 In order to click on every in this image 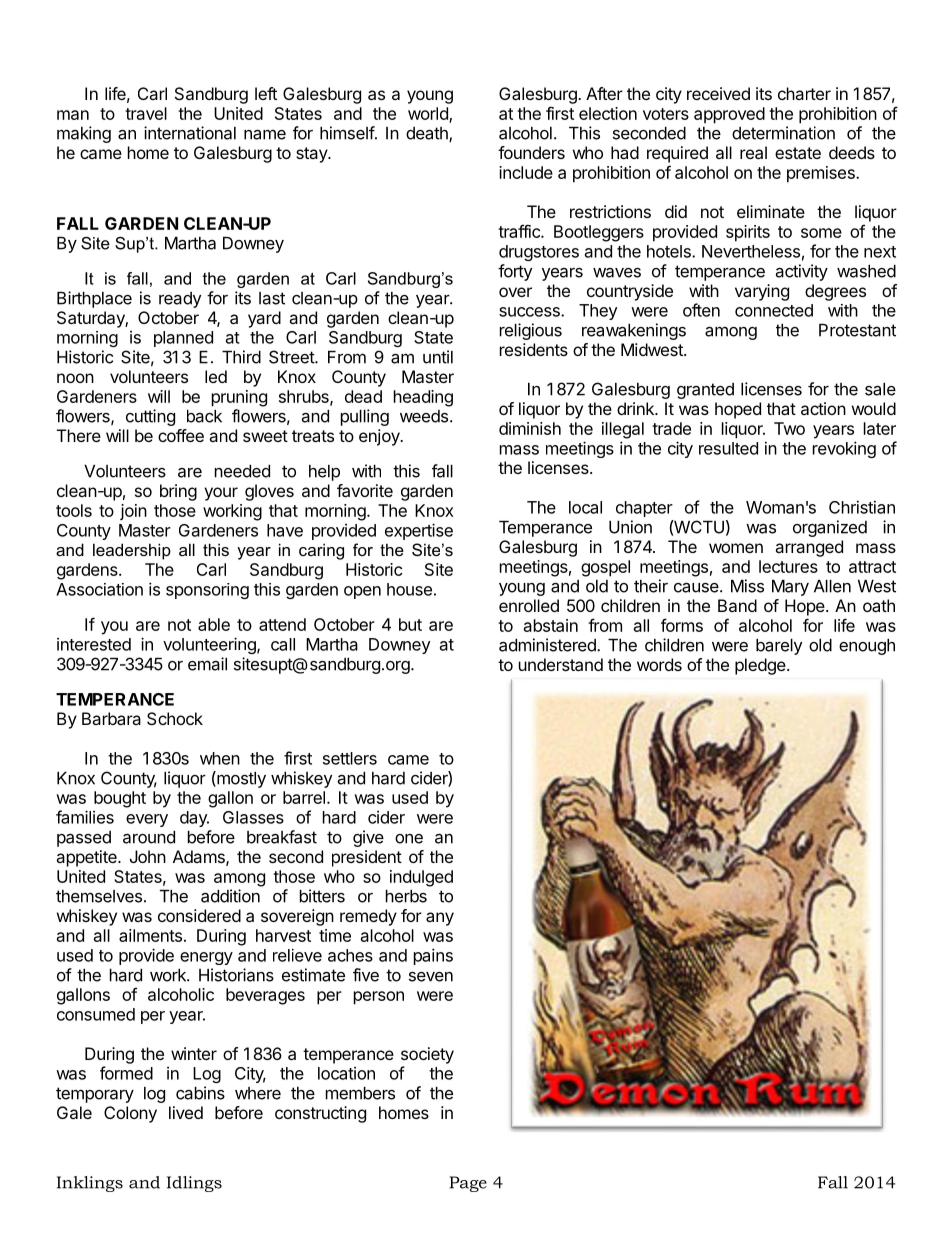, I will do `click(147, 820)`.
